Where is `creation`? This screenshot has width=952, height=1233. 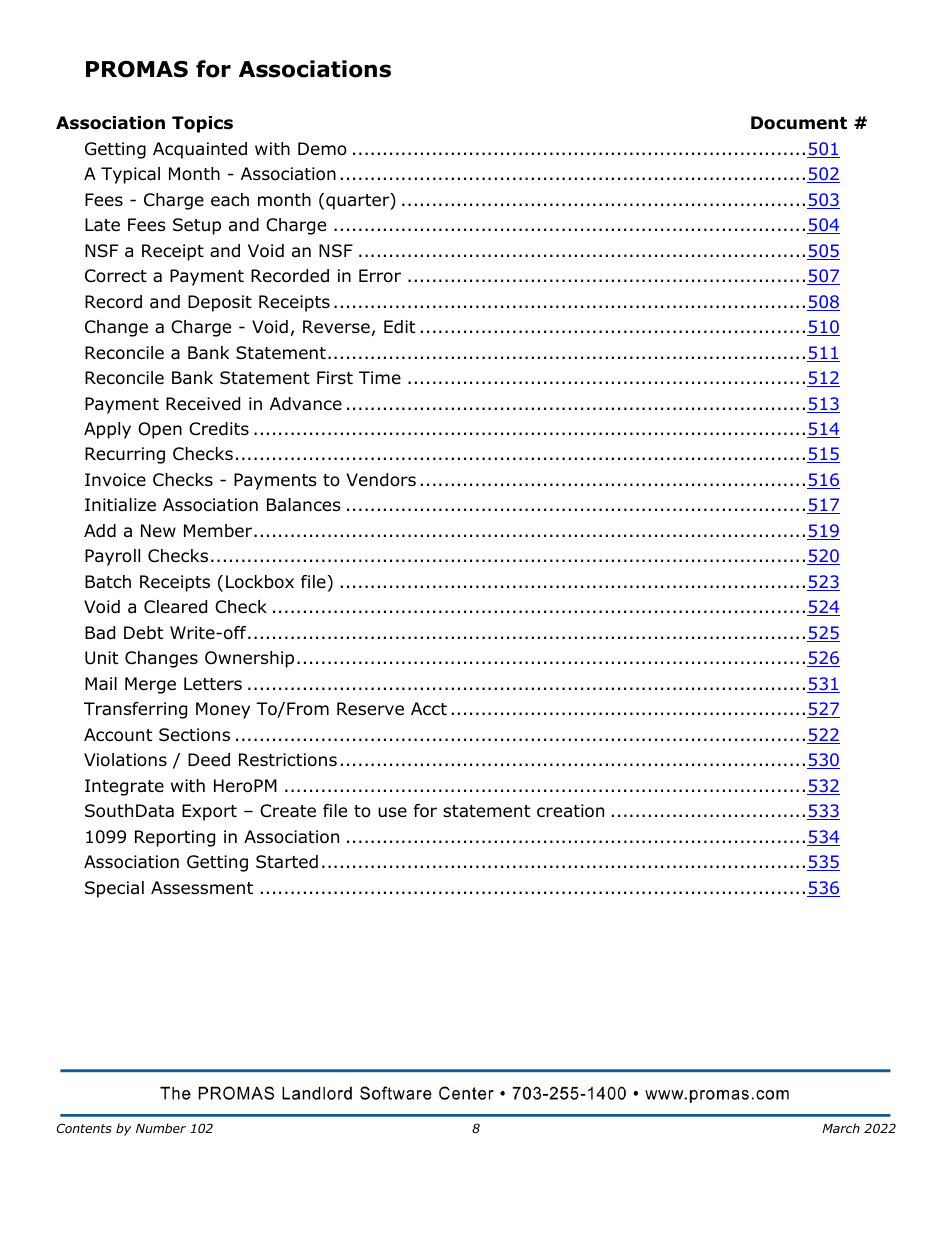
creation is located at coordinates (570, 811).
